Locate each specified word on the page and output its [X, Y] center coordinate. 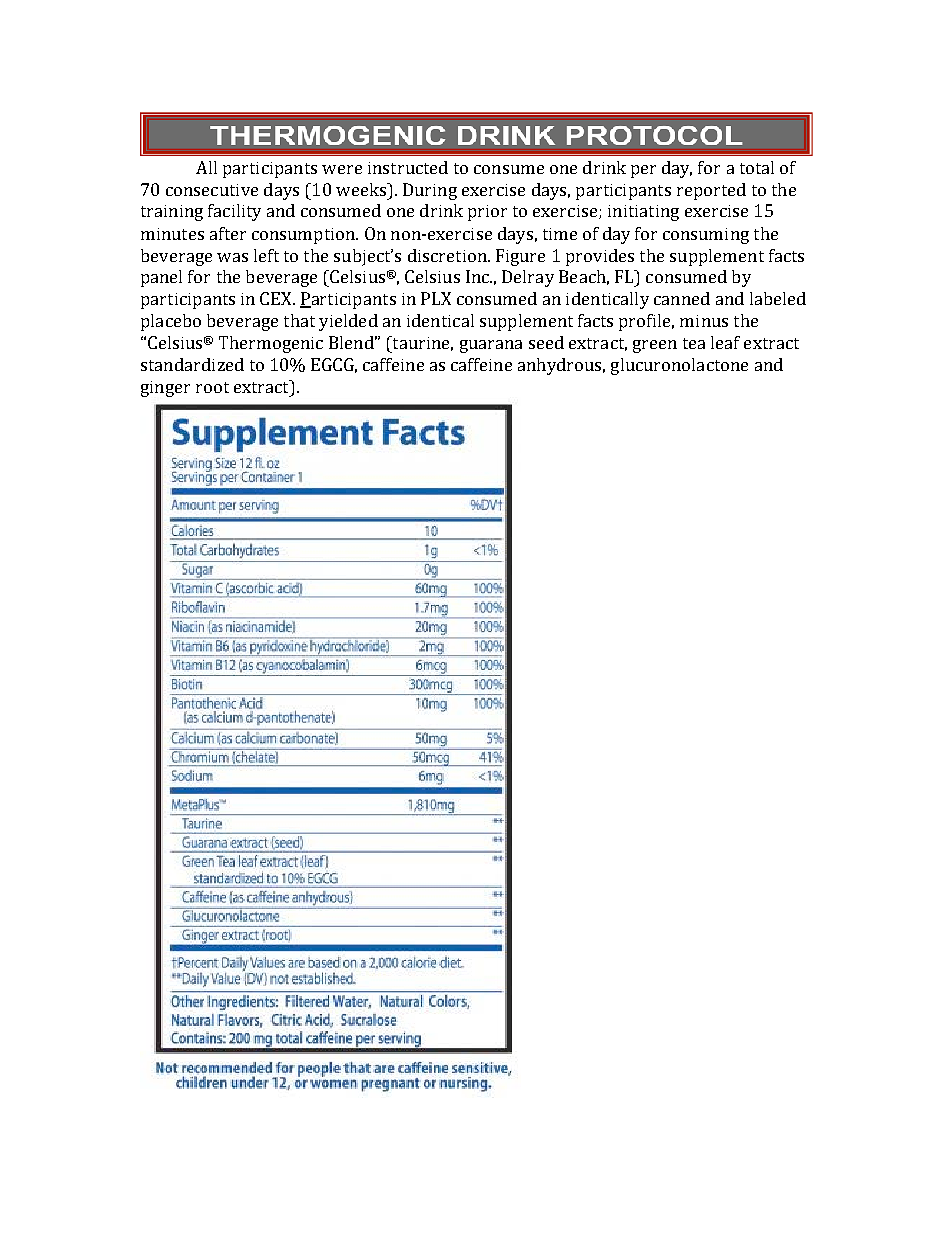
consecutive [212, 190]
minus [704, 321]
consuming [706, 236]
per [643, 171]
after [228, 233]
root [212, 387]
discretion [448, 255]
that [299, 320]
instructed [408, 167]
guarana [491, 346]
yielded [348, 322]
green [655, 346]
